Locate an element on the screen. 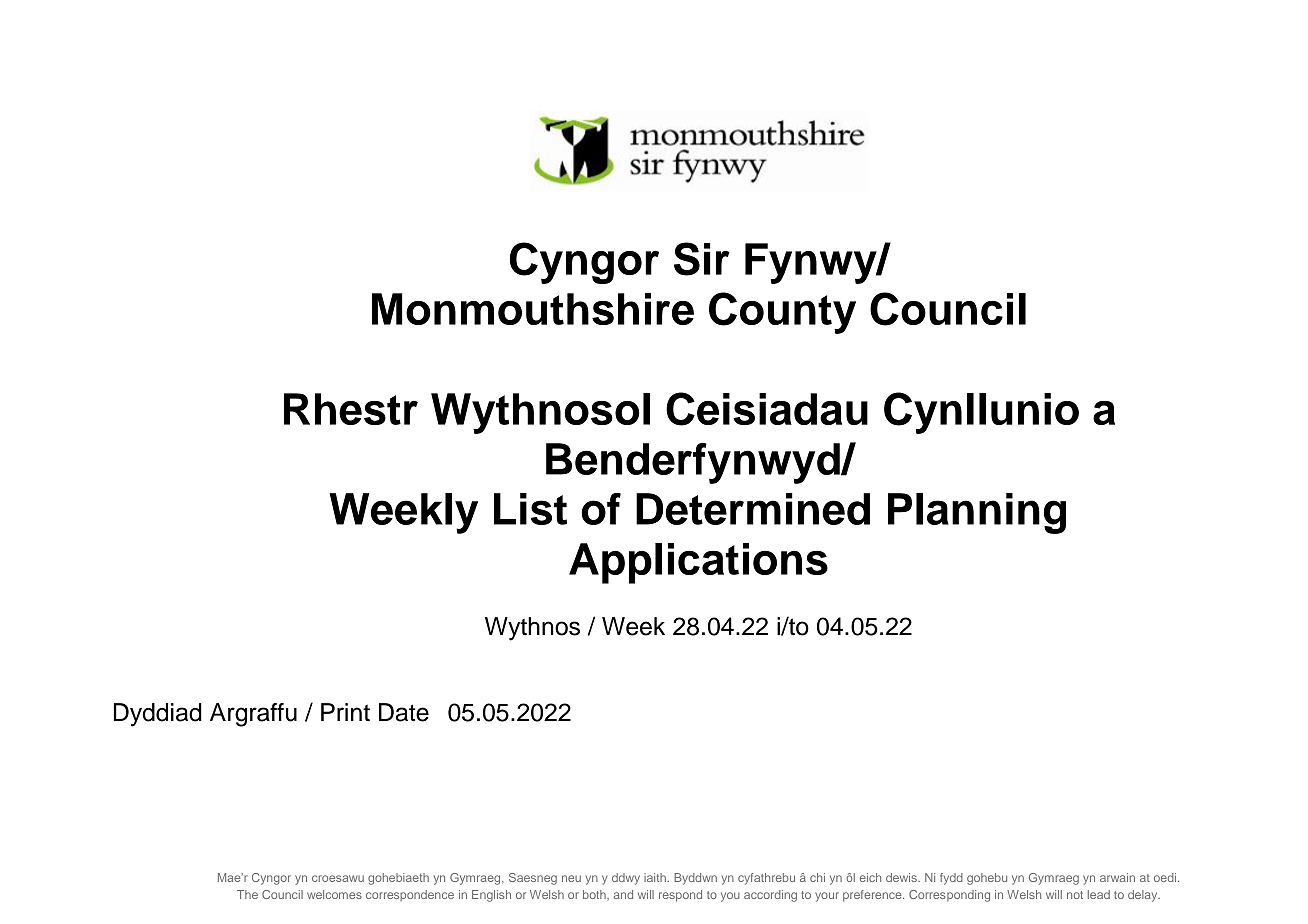  The is located at coordinates (247, 894).
